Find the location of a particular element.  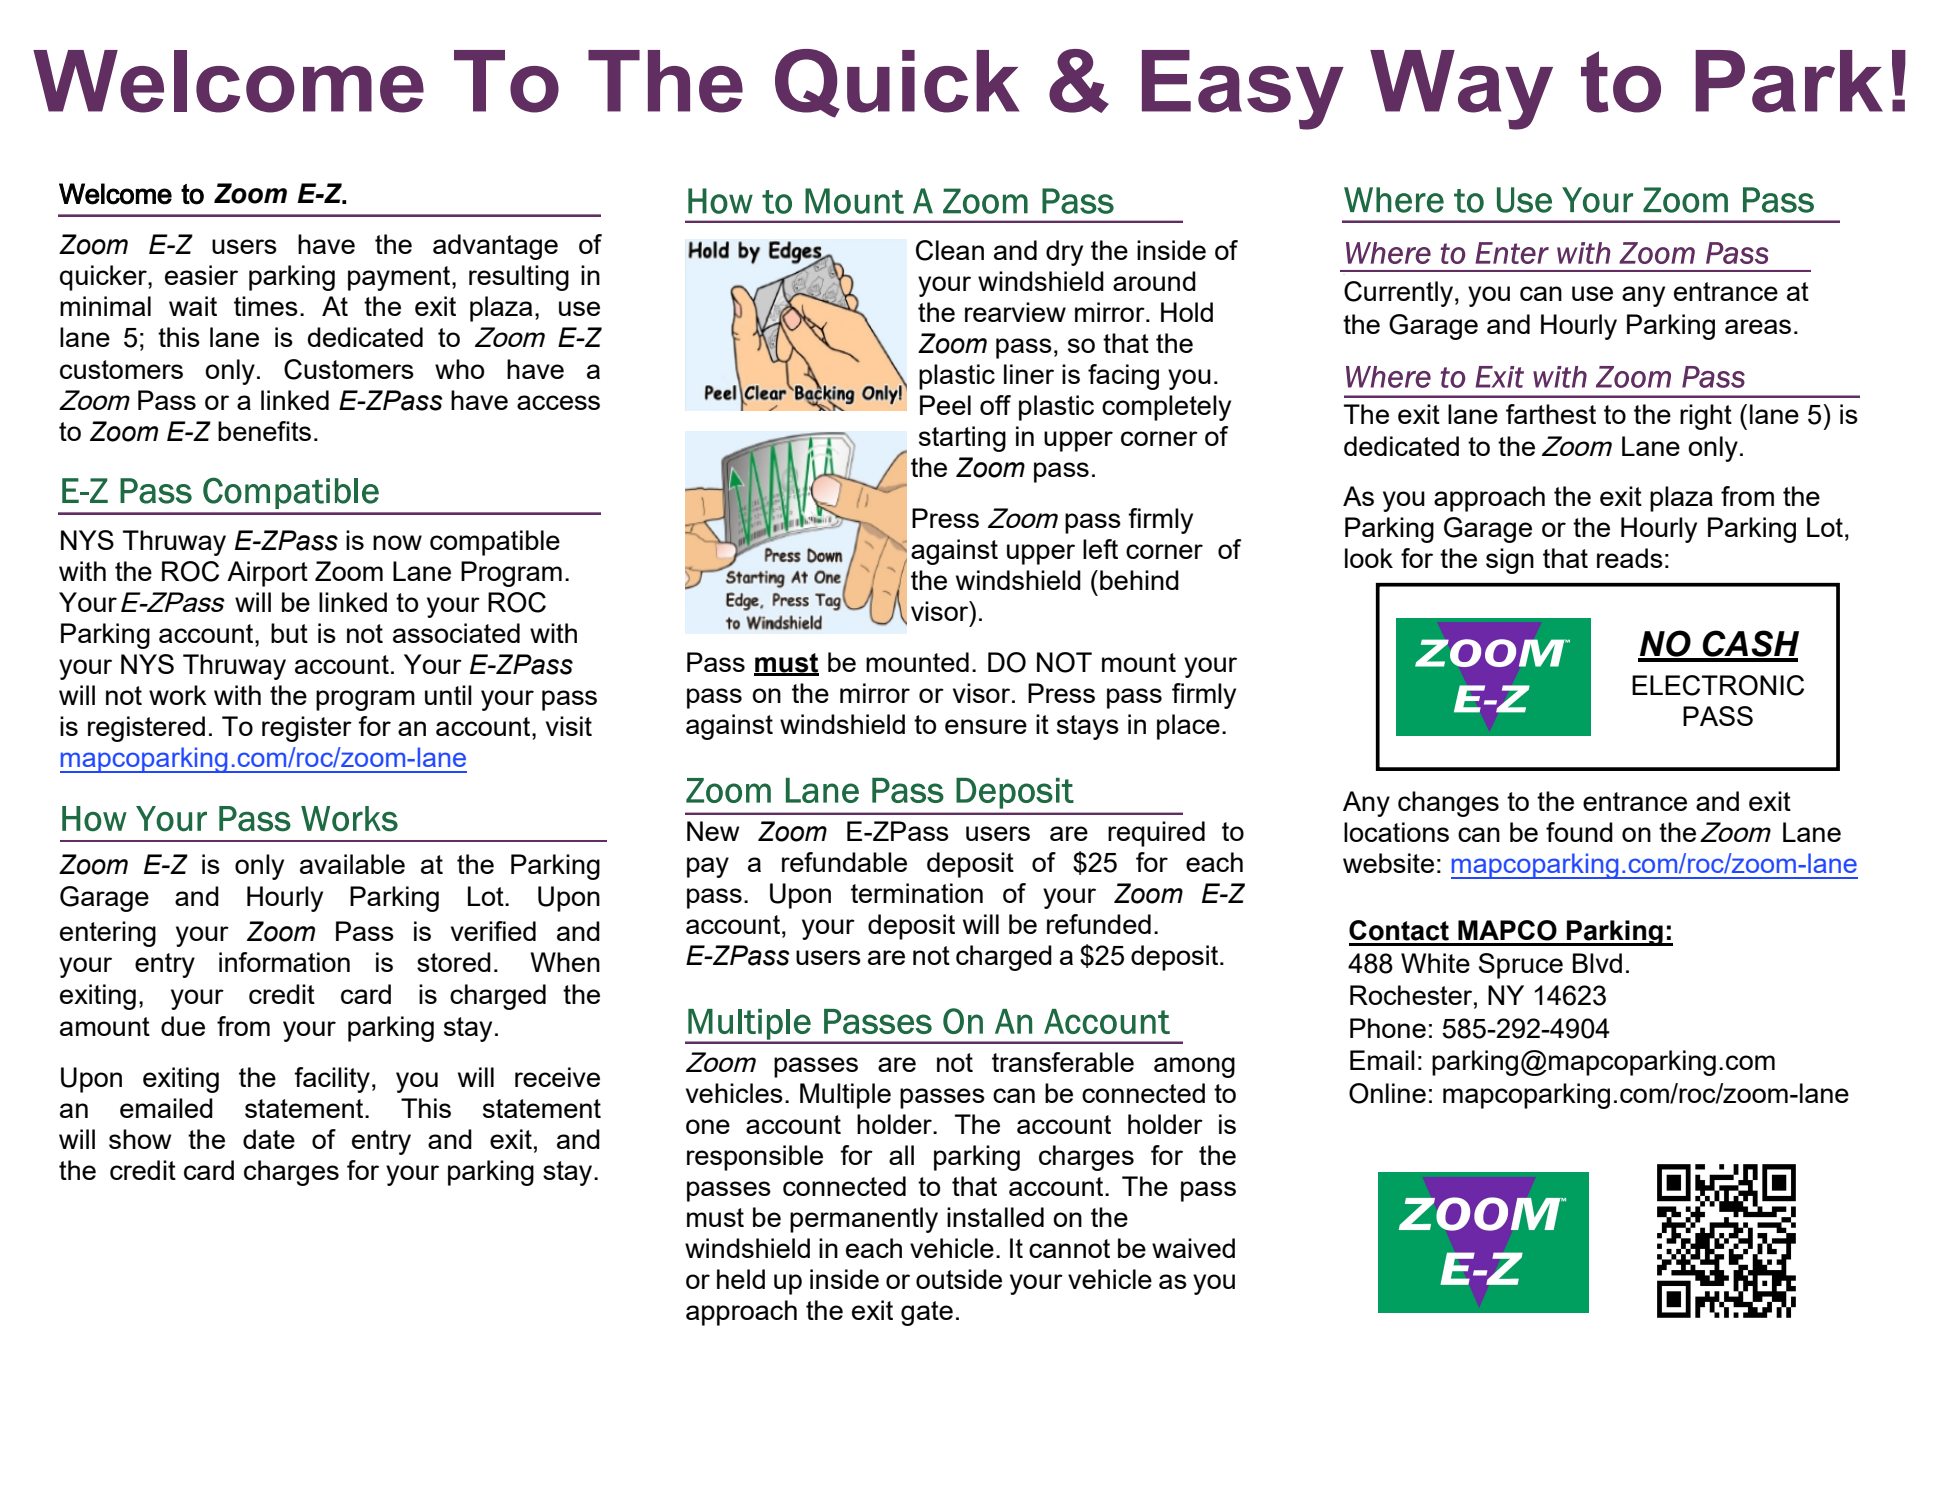

date is located at coordinates (269, 1139).
